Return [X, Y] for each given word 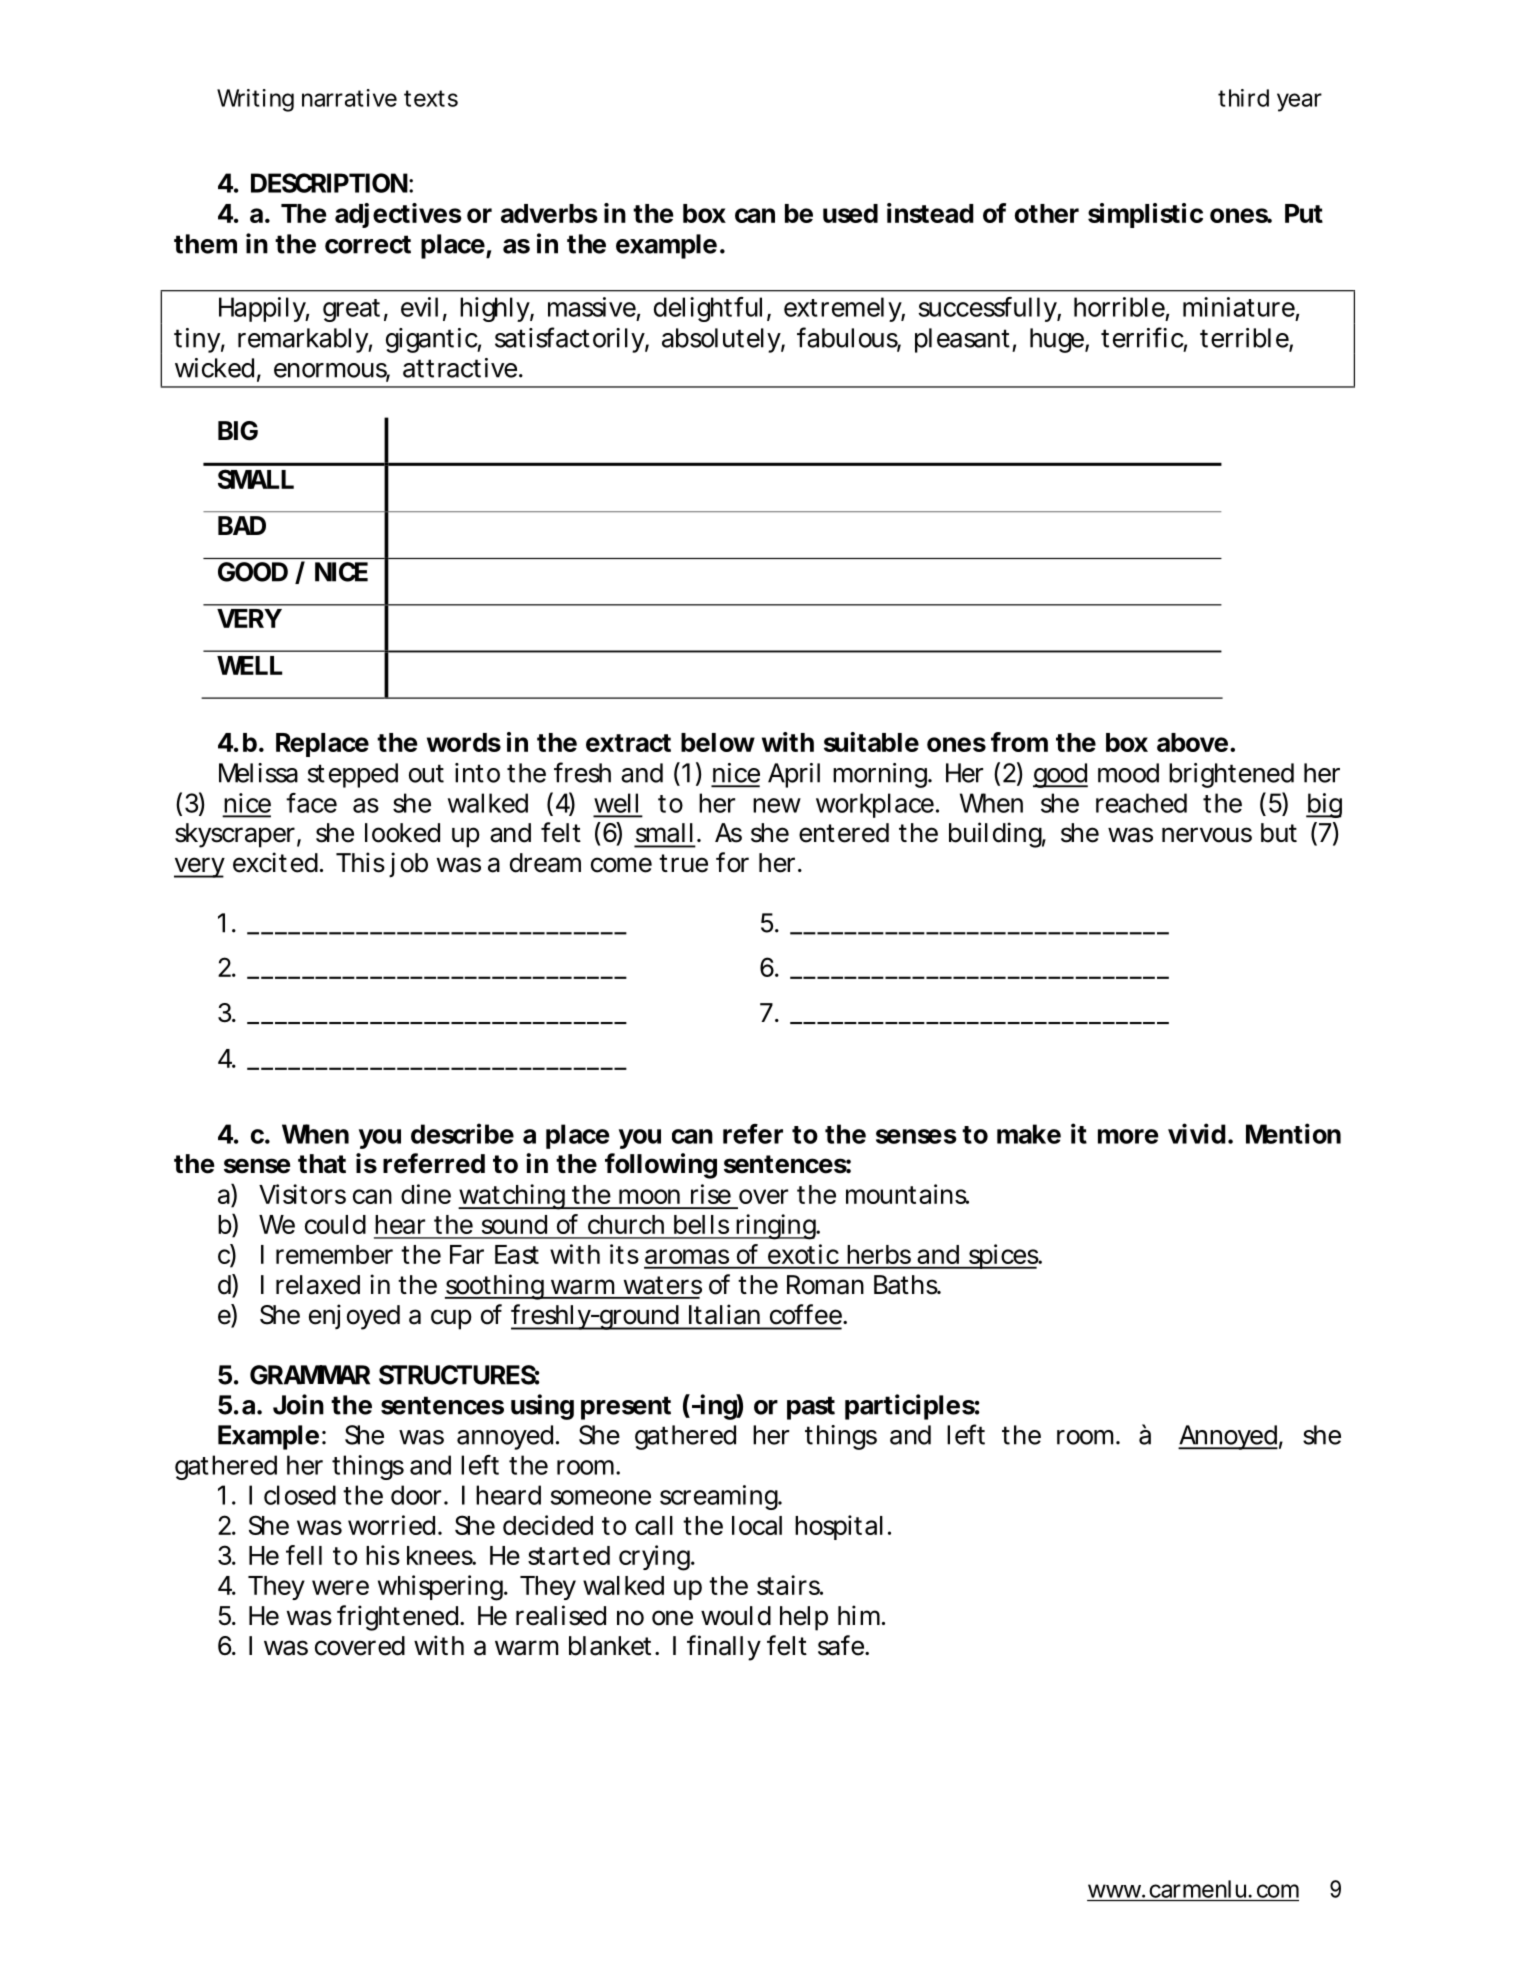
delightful [708, 309]
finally [723, 1648]
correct [368, 244]
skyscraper [235, 835]
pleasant [962, 340]
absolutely [721, 340]
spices [1002, 1256]
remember [334, 1254]
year [1299, 102]
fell [304, 1555]
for [732, 862]
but [1279, 833]
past [811, 1408]
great [351, 310]
